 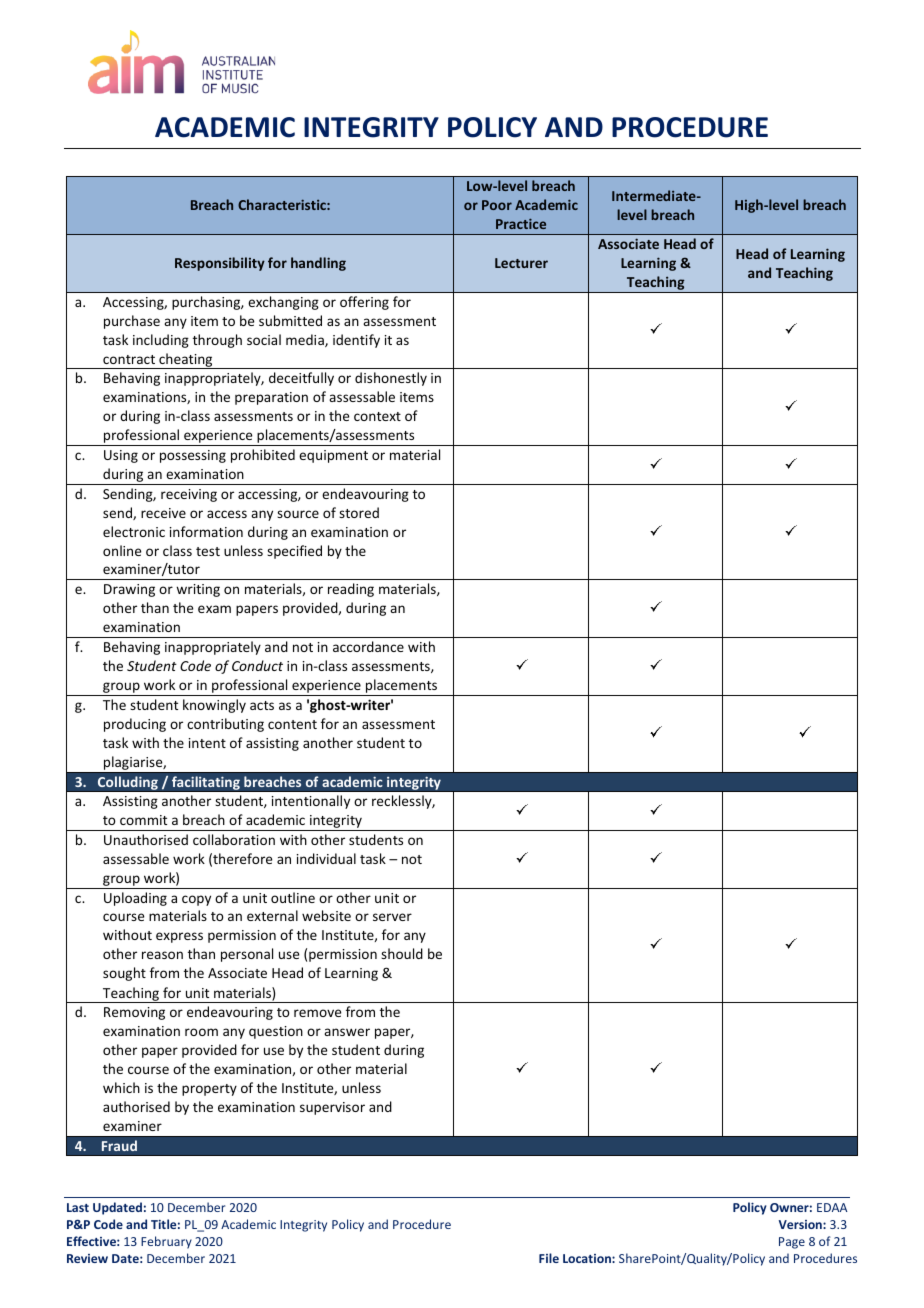 I want to click on File, so click(x=549, y=1258).
